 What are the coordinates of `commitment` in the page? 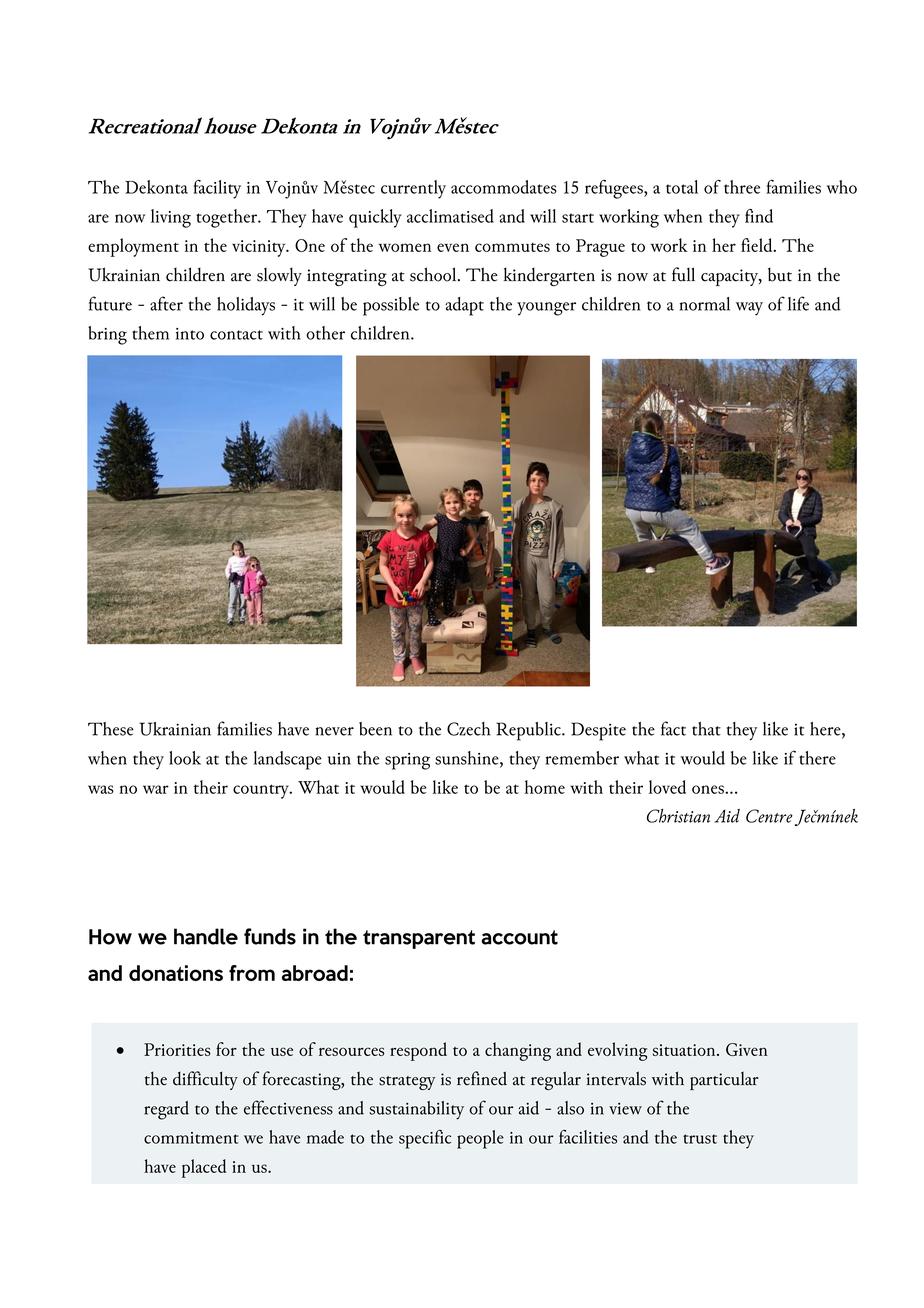 It's located at (191, 1138).
